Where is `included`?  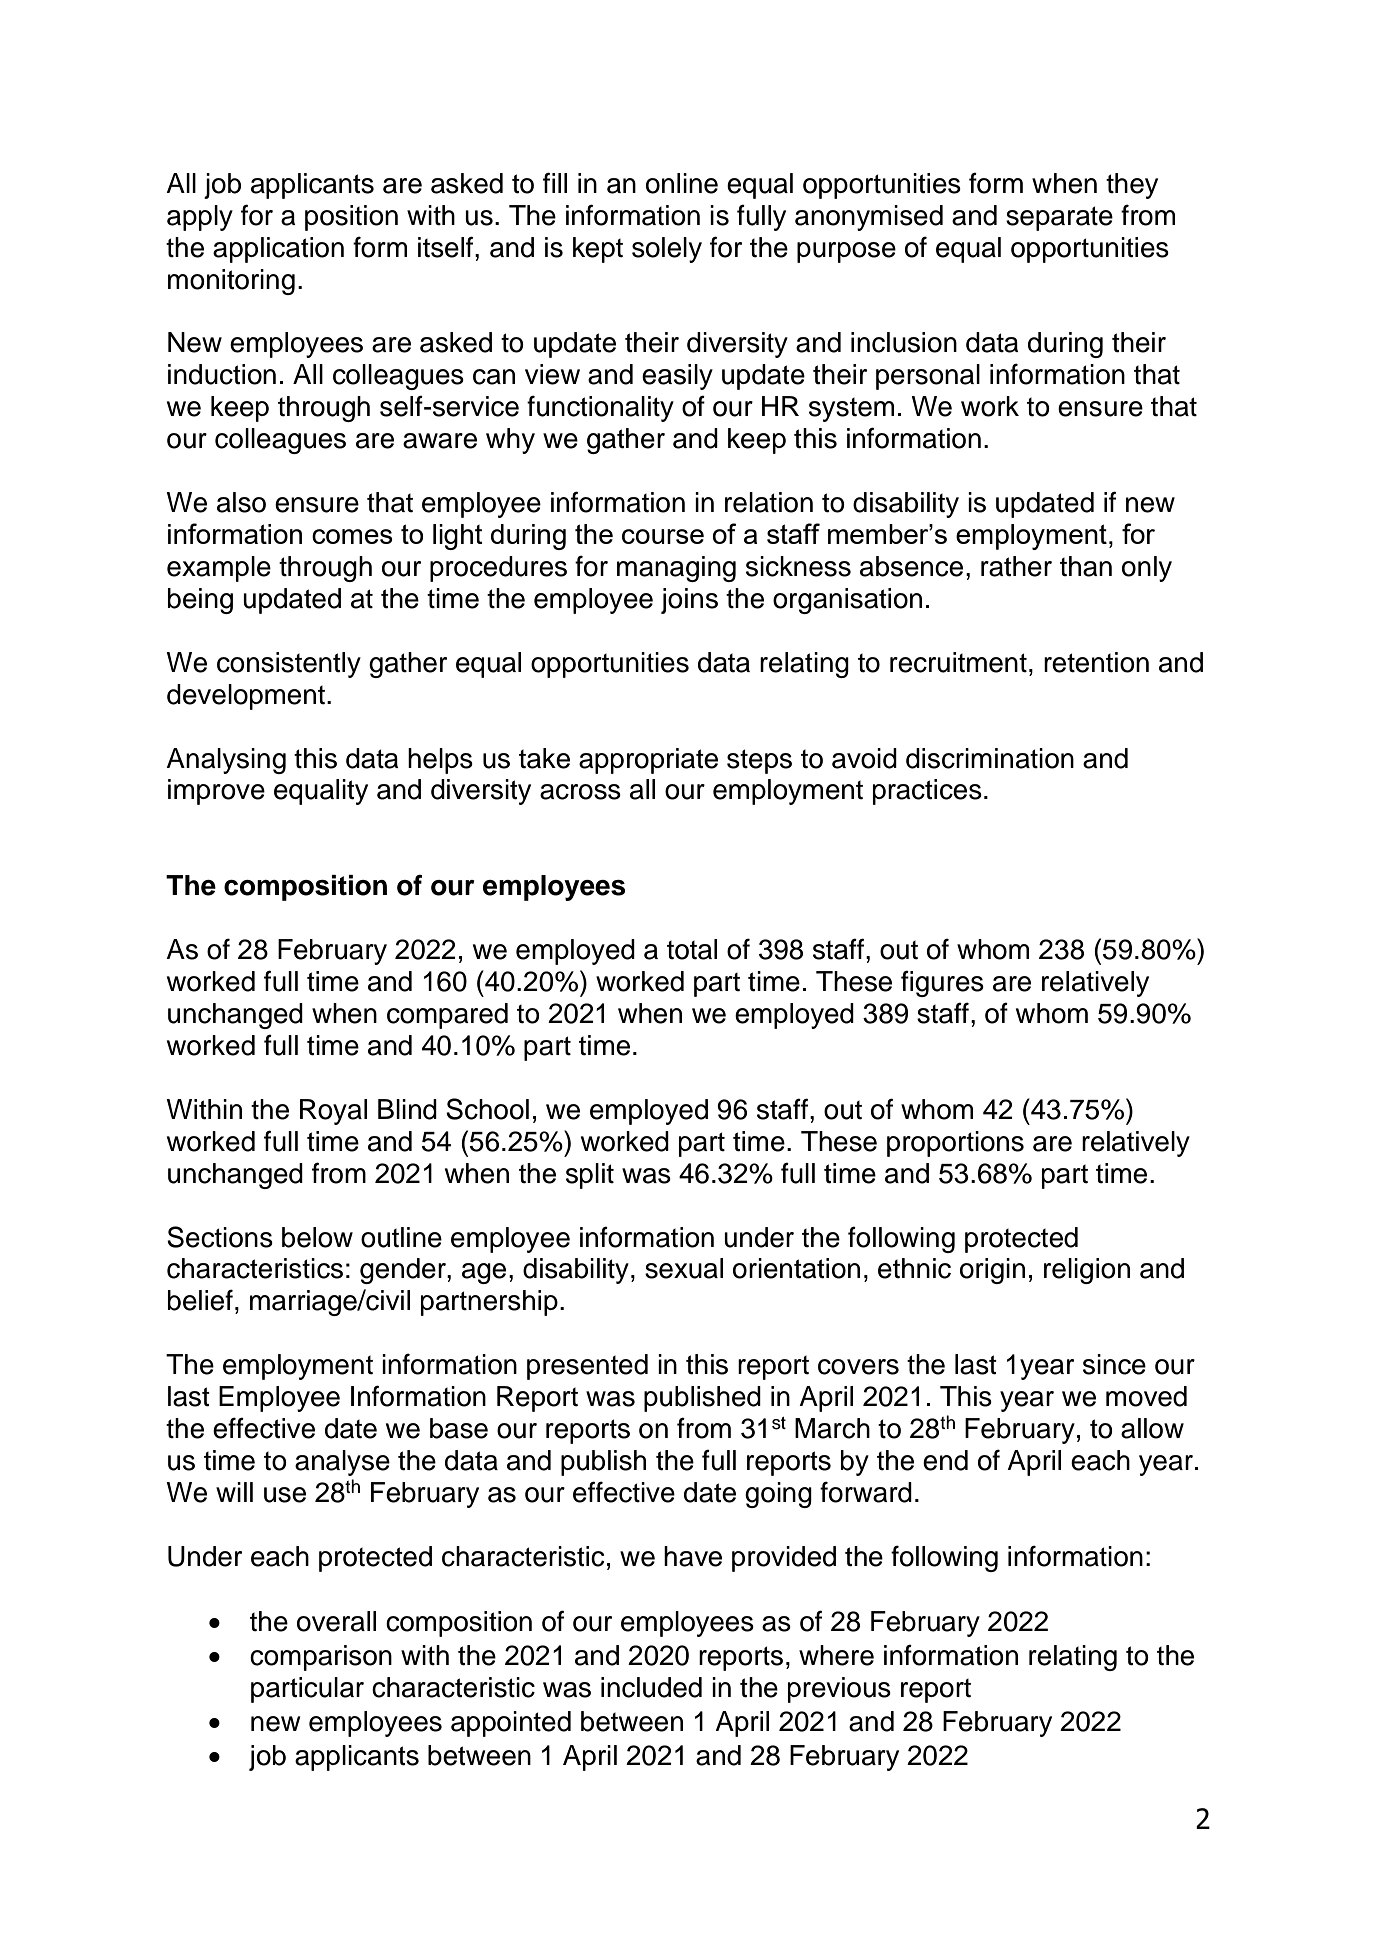 included is located at coordinates (651, 1687).
